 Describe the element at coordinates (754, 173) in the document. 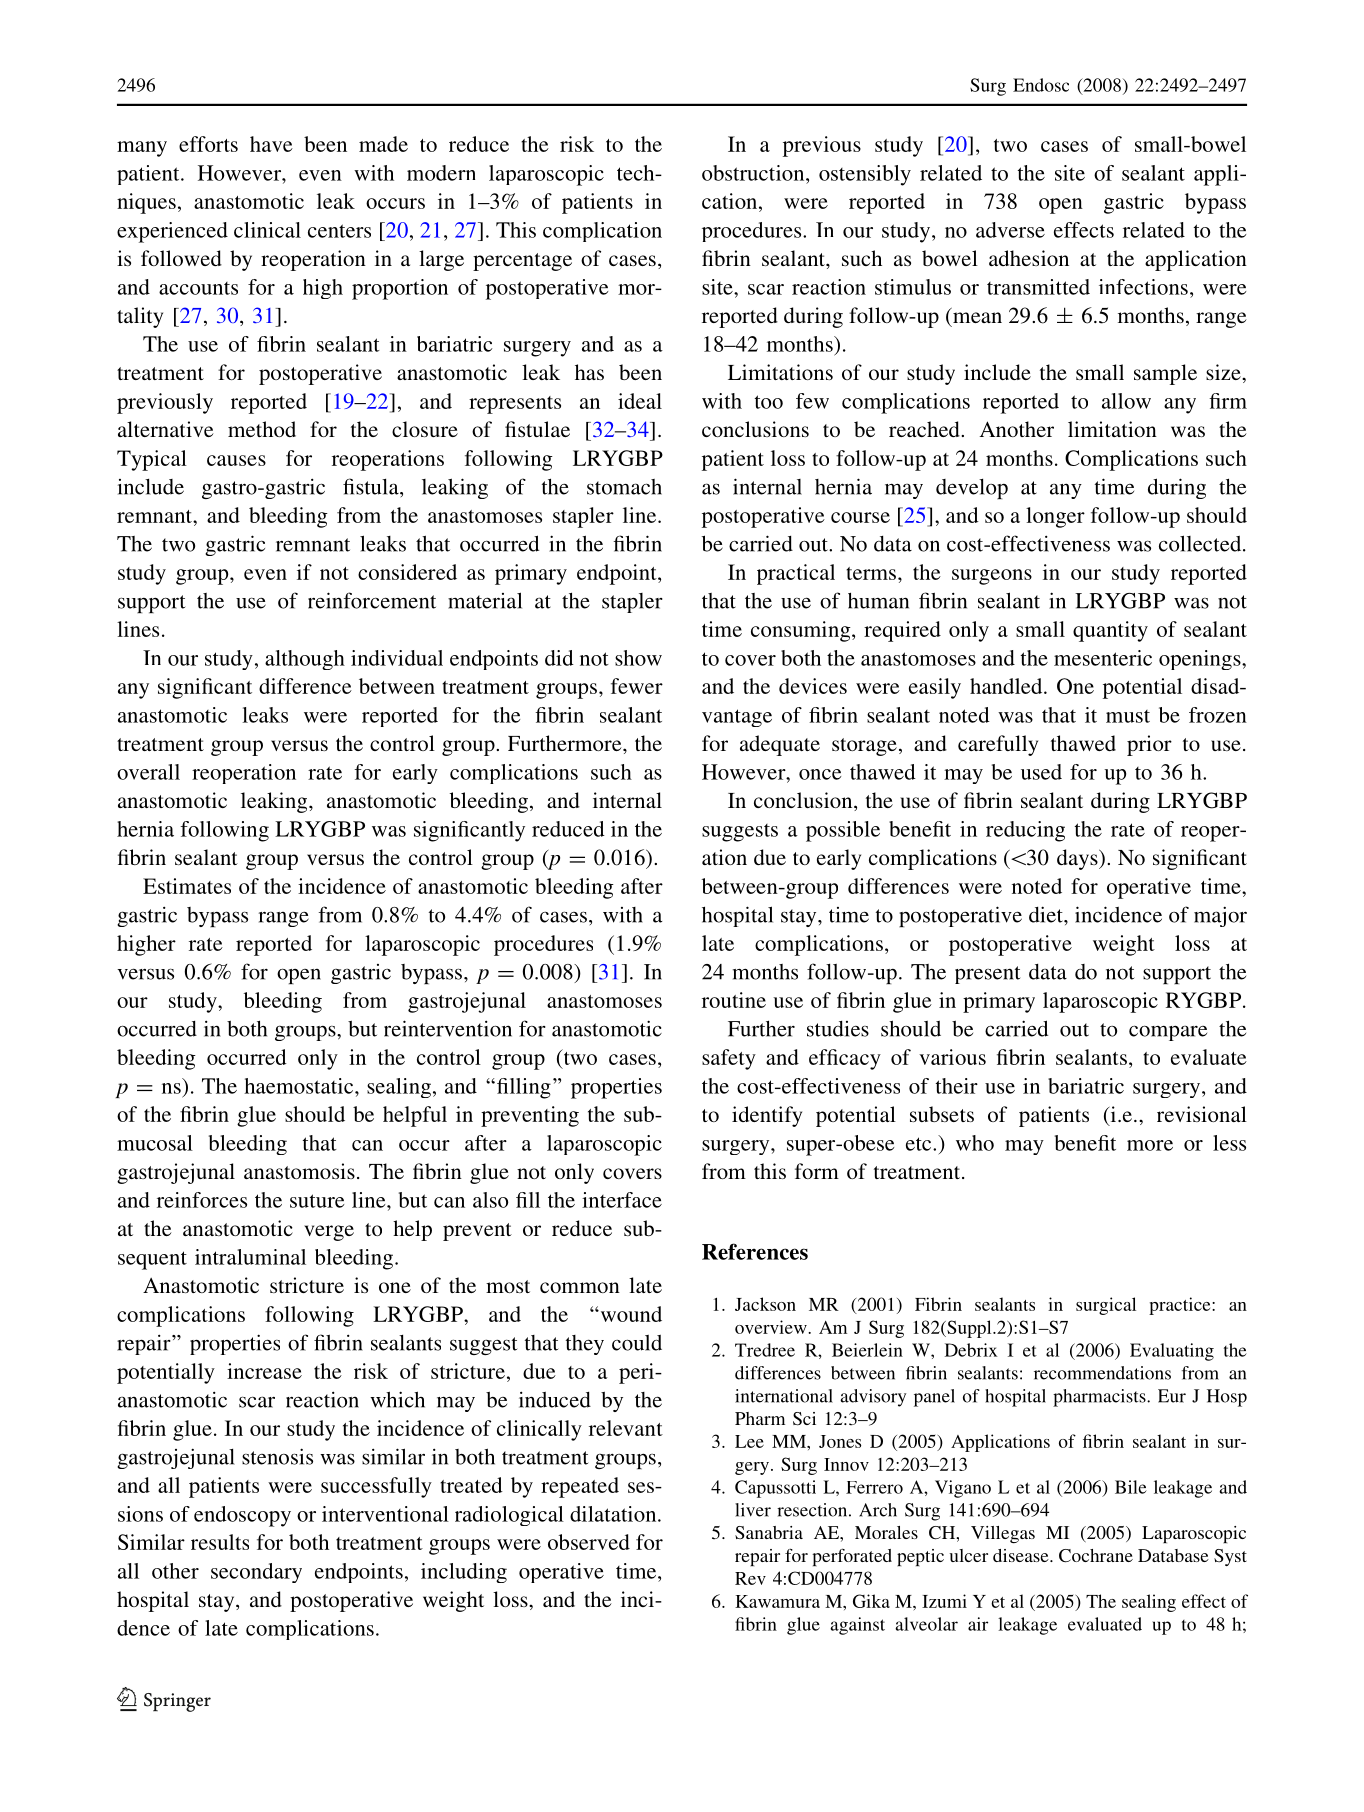

I see `obstruction` at that location.
